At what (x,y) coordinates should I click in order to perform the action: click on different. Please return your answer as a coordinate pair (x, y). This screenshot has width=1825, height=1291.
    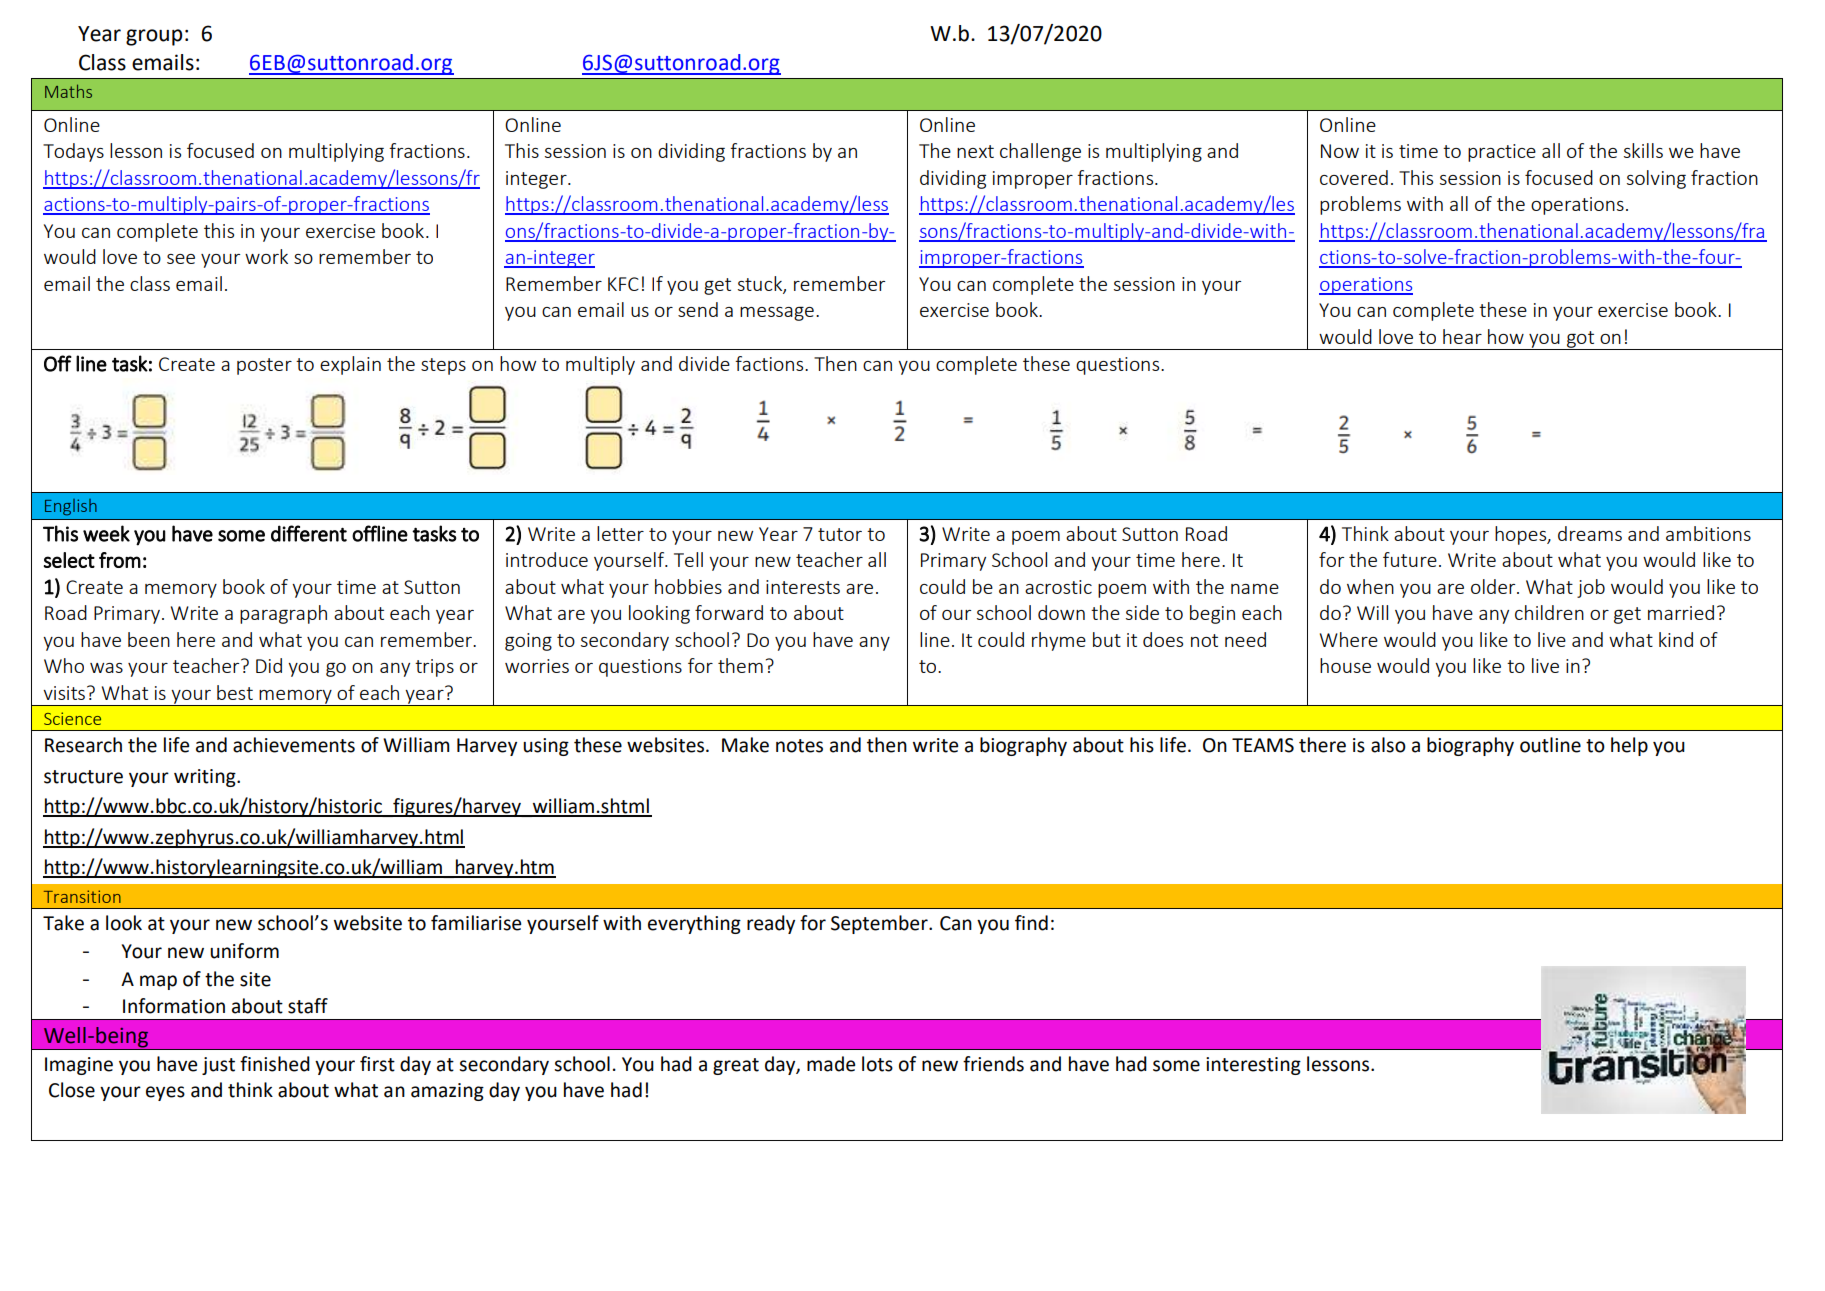
    Looking at the image, I should click on (309, 533).
